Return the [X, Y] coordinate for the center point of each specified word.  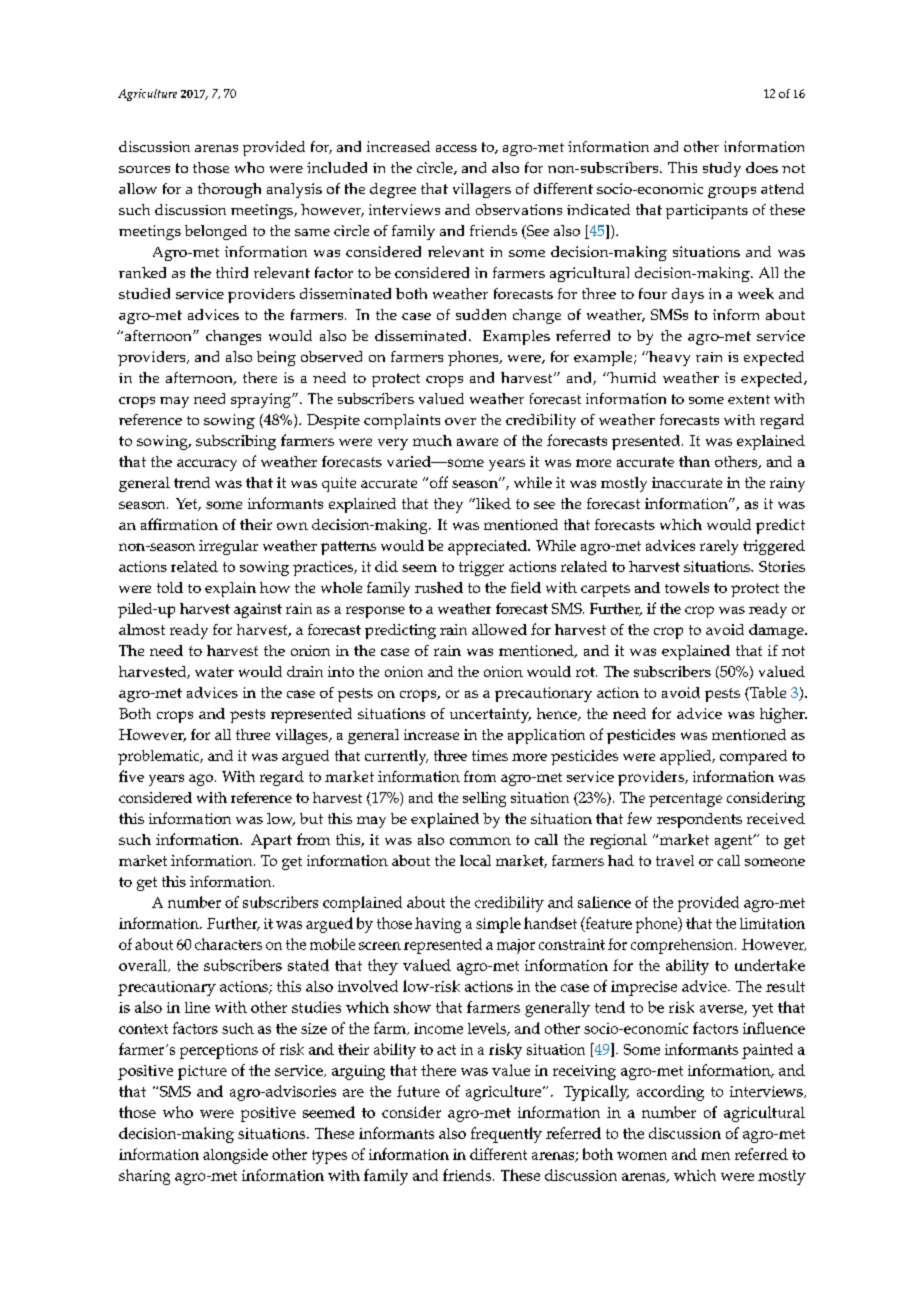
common [480, 841]
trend [192, 482]
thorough [229, 190]
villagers [482, 190]
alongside [235, 1156]
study [722, 169]
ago [201, 780]
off [439, 482]
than [694, 461]
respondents [699, 820]
